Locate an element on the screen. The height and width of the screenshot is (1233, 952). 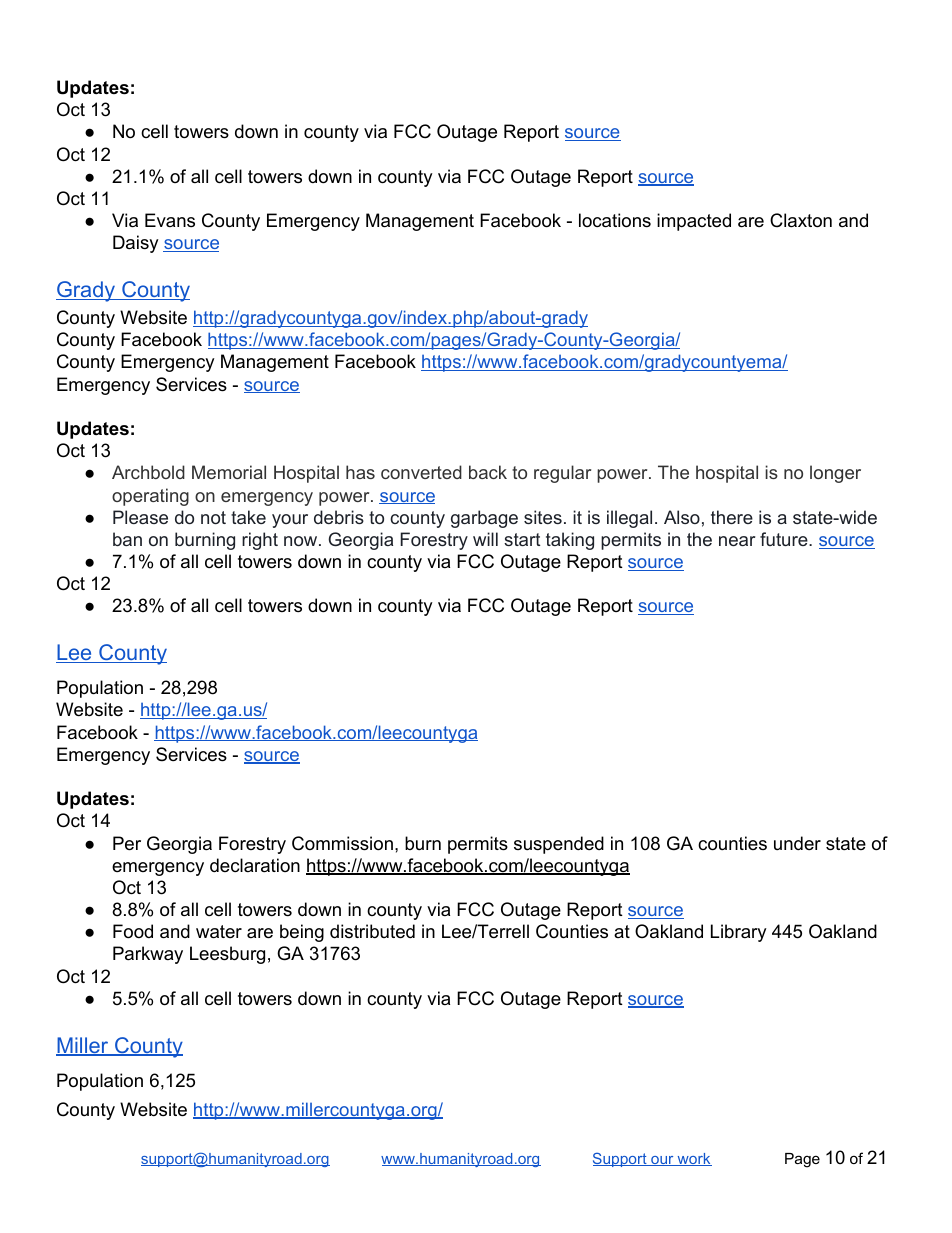
right is located at coordinates (260, 541).
